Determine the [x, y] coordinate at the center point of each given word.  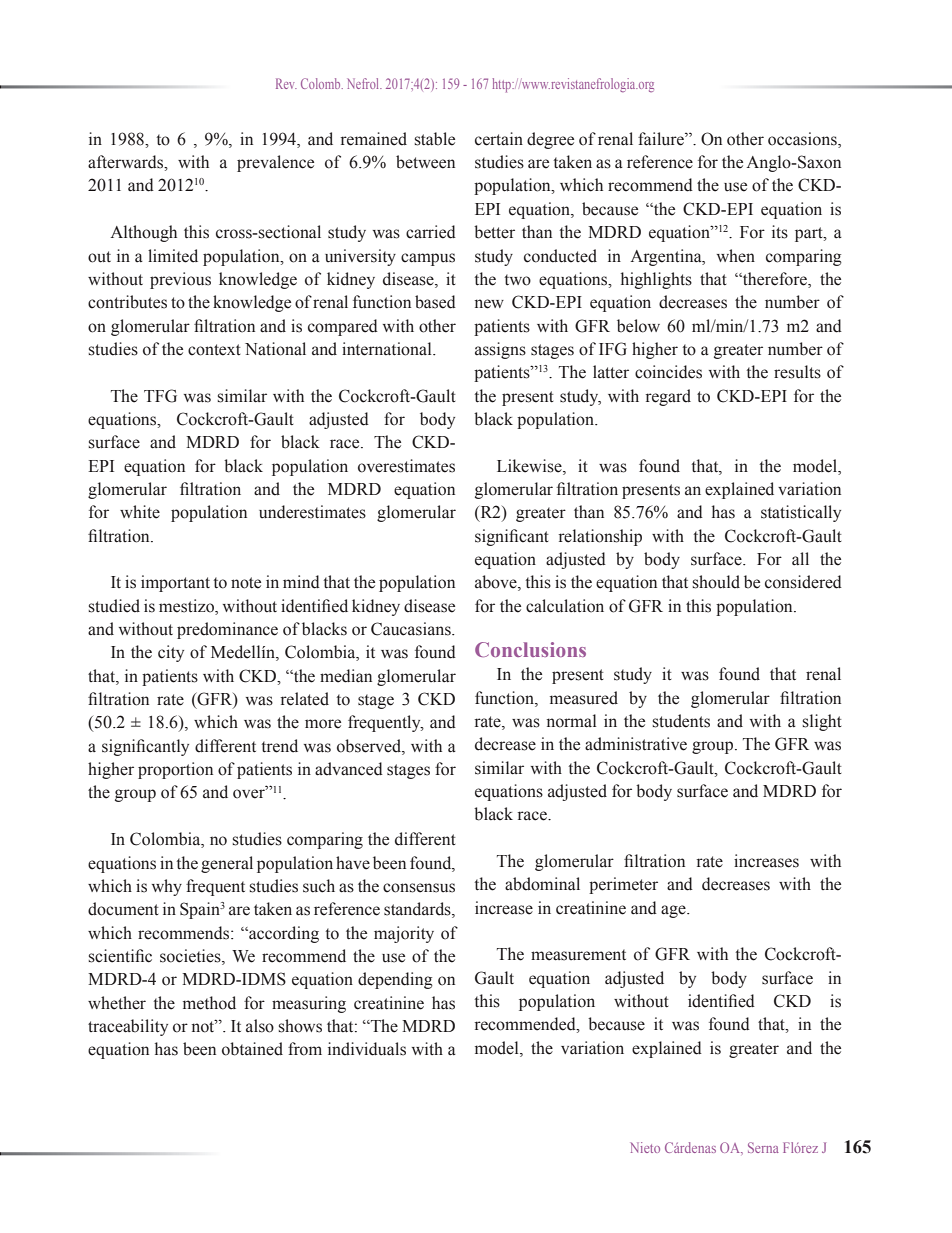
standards [418, 910]
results [797, 372]
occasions [803, 139]
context [214, 350]
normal [572, 721]
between [425, 162]
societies [191, 957]
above [497, 583]
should [716, 582]
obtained [252, 1049]
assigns [500, 350]
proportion [175, 770]
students [681, 721]
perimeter [623, 885]
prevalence [275, 163]
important [175, 583]
